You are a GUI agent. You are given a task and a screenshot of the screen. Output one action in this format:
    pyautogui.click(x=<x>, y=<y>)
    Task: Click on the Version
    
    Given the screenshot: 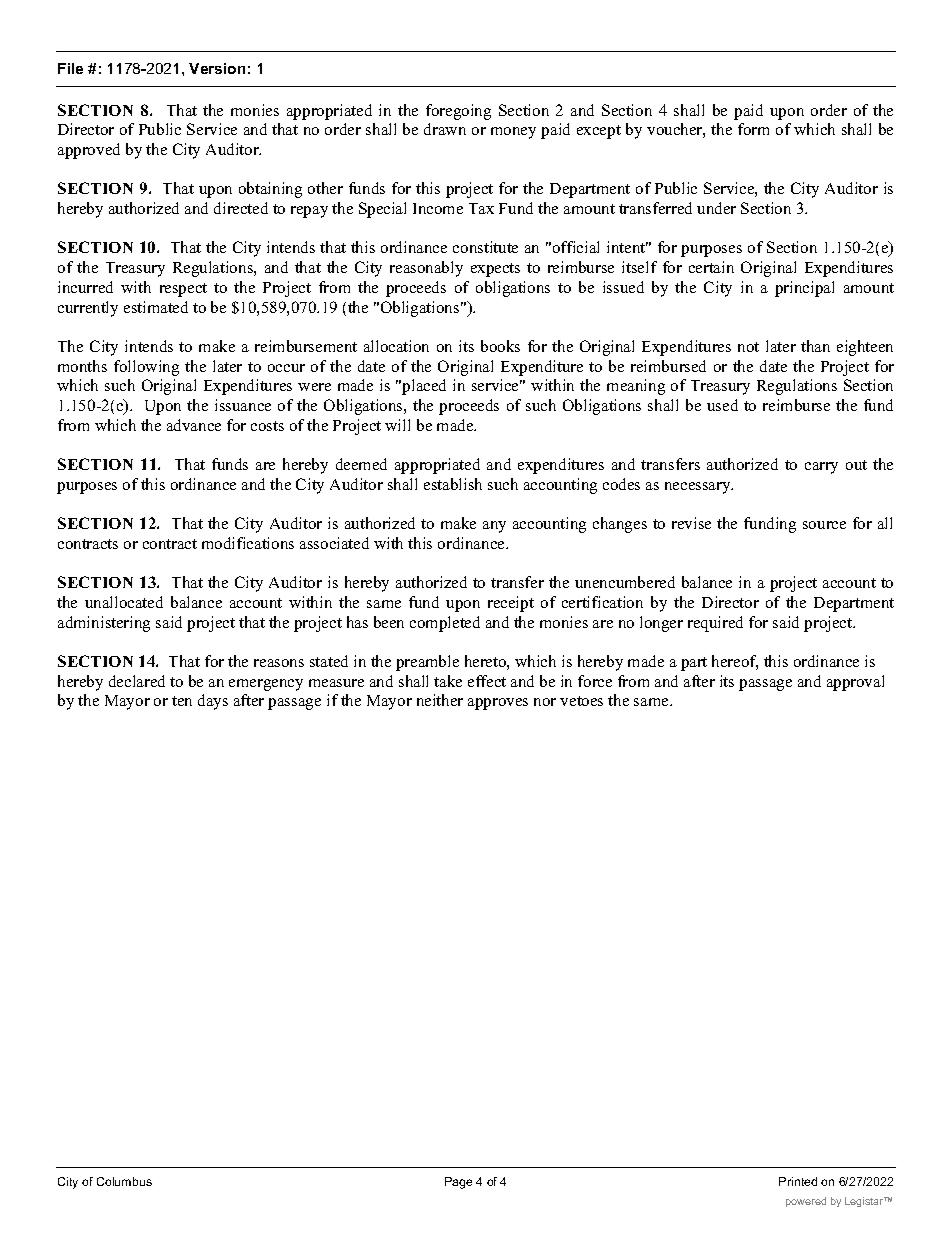 What is the action you would take?
    pyautogui.click(x=217, y=68)
